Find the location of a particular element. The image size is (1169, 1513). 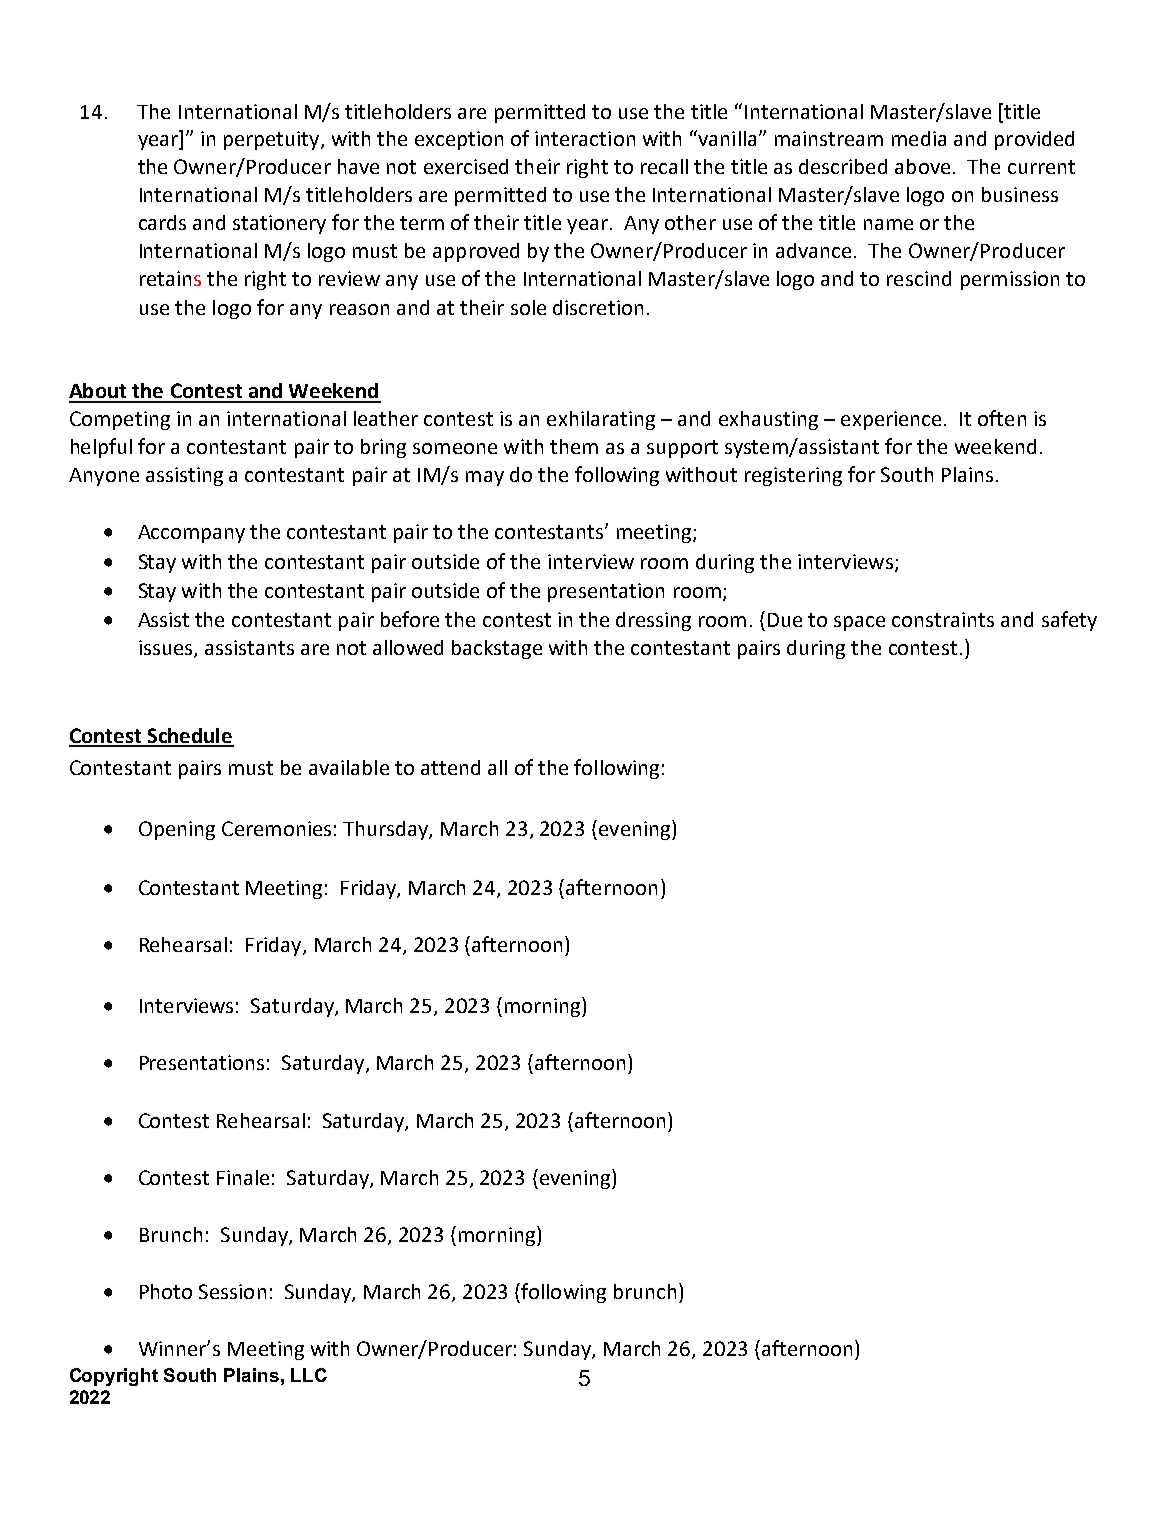

above is located at coordinates (922, 166).
